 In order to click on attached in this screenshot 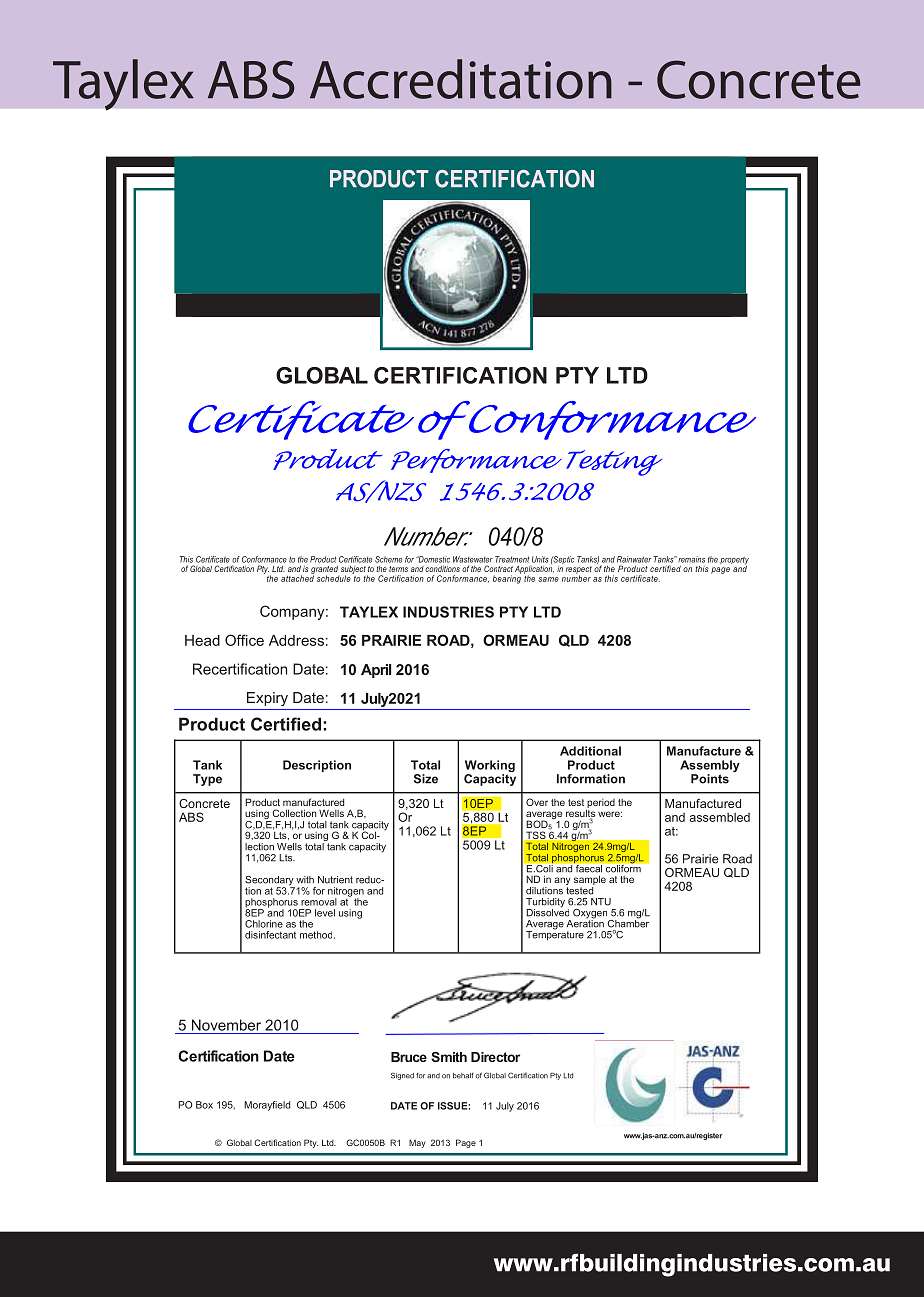, I will do `click(297, 577)`.
